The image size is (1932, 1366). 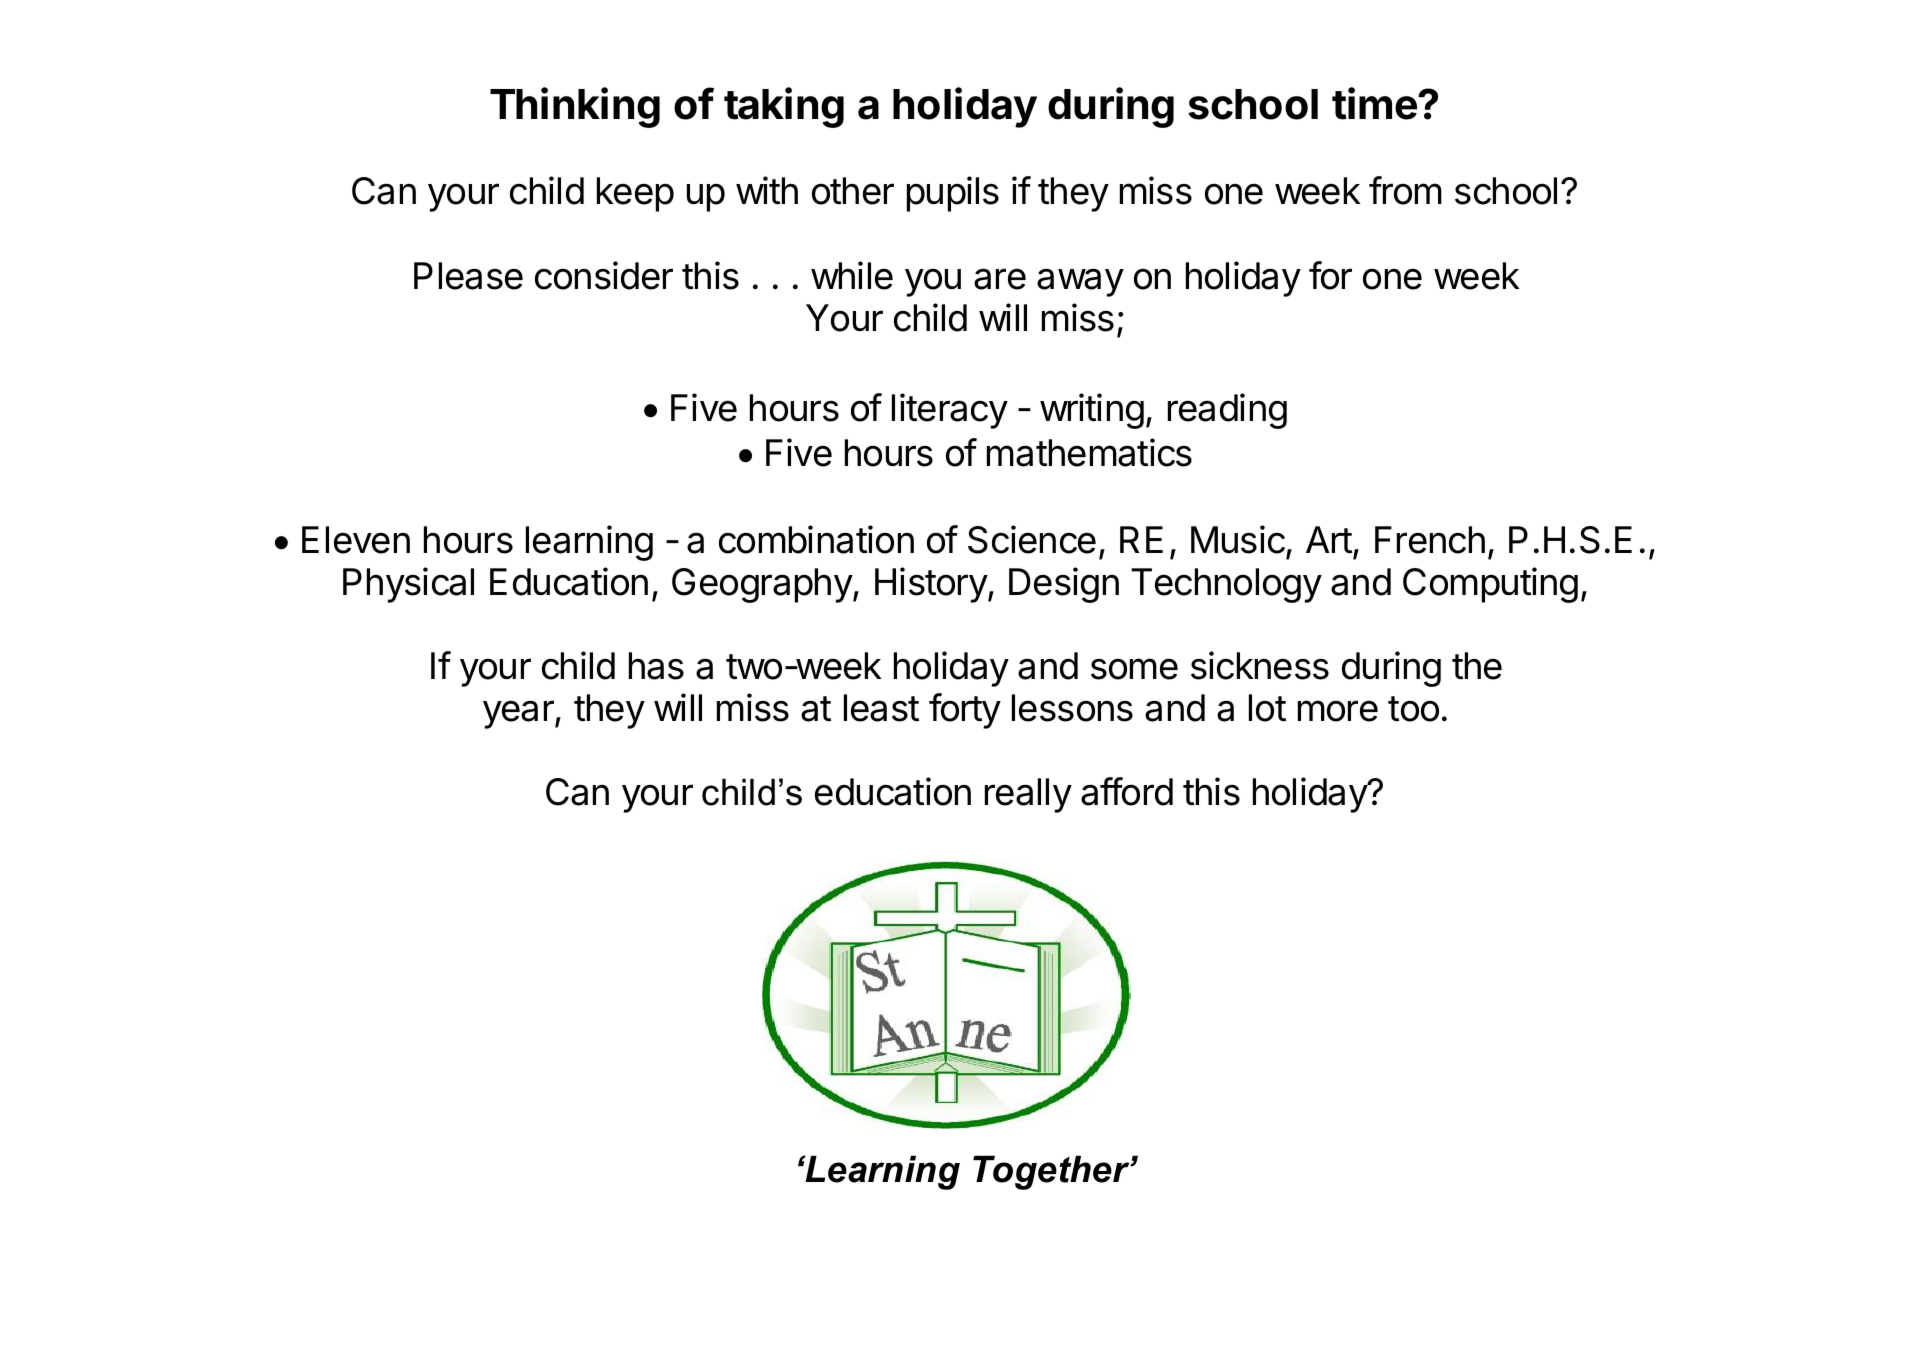 What do you see at coordinates (1127, 791) in the screenshot?
I see `afford` at bounding box center [1127, 791].
